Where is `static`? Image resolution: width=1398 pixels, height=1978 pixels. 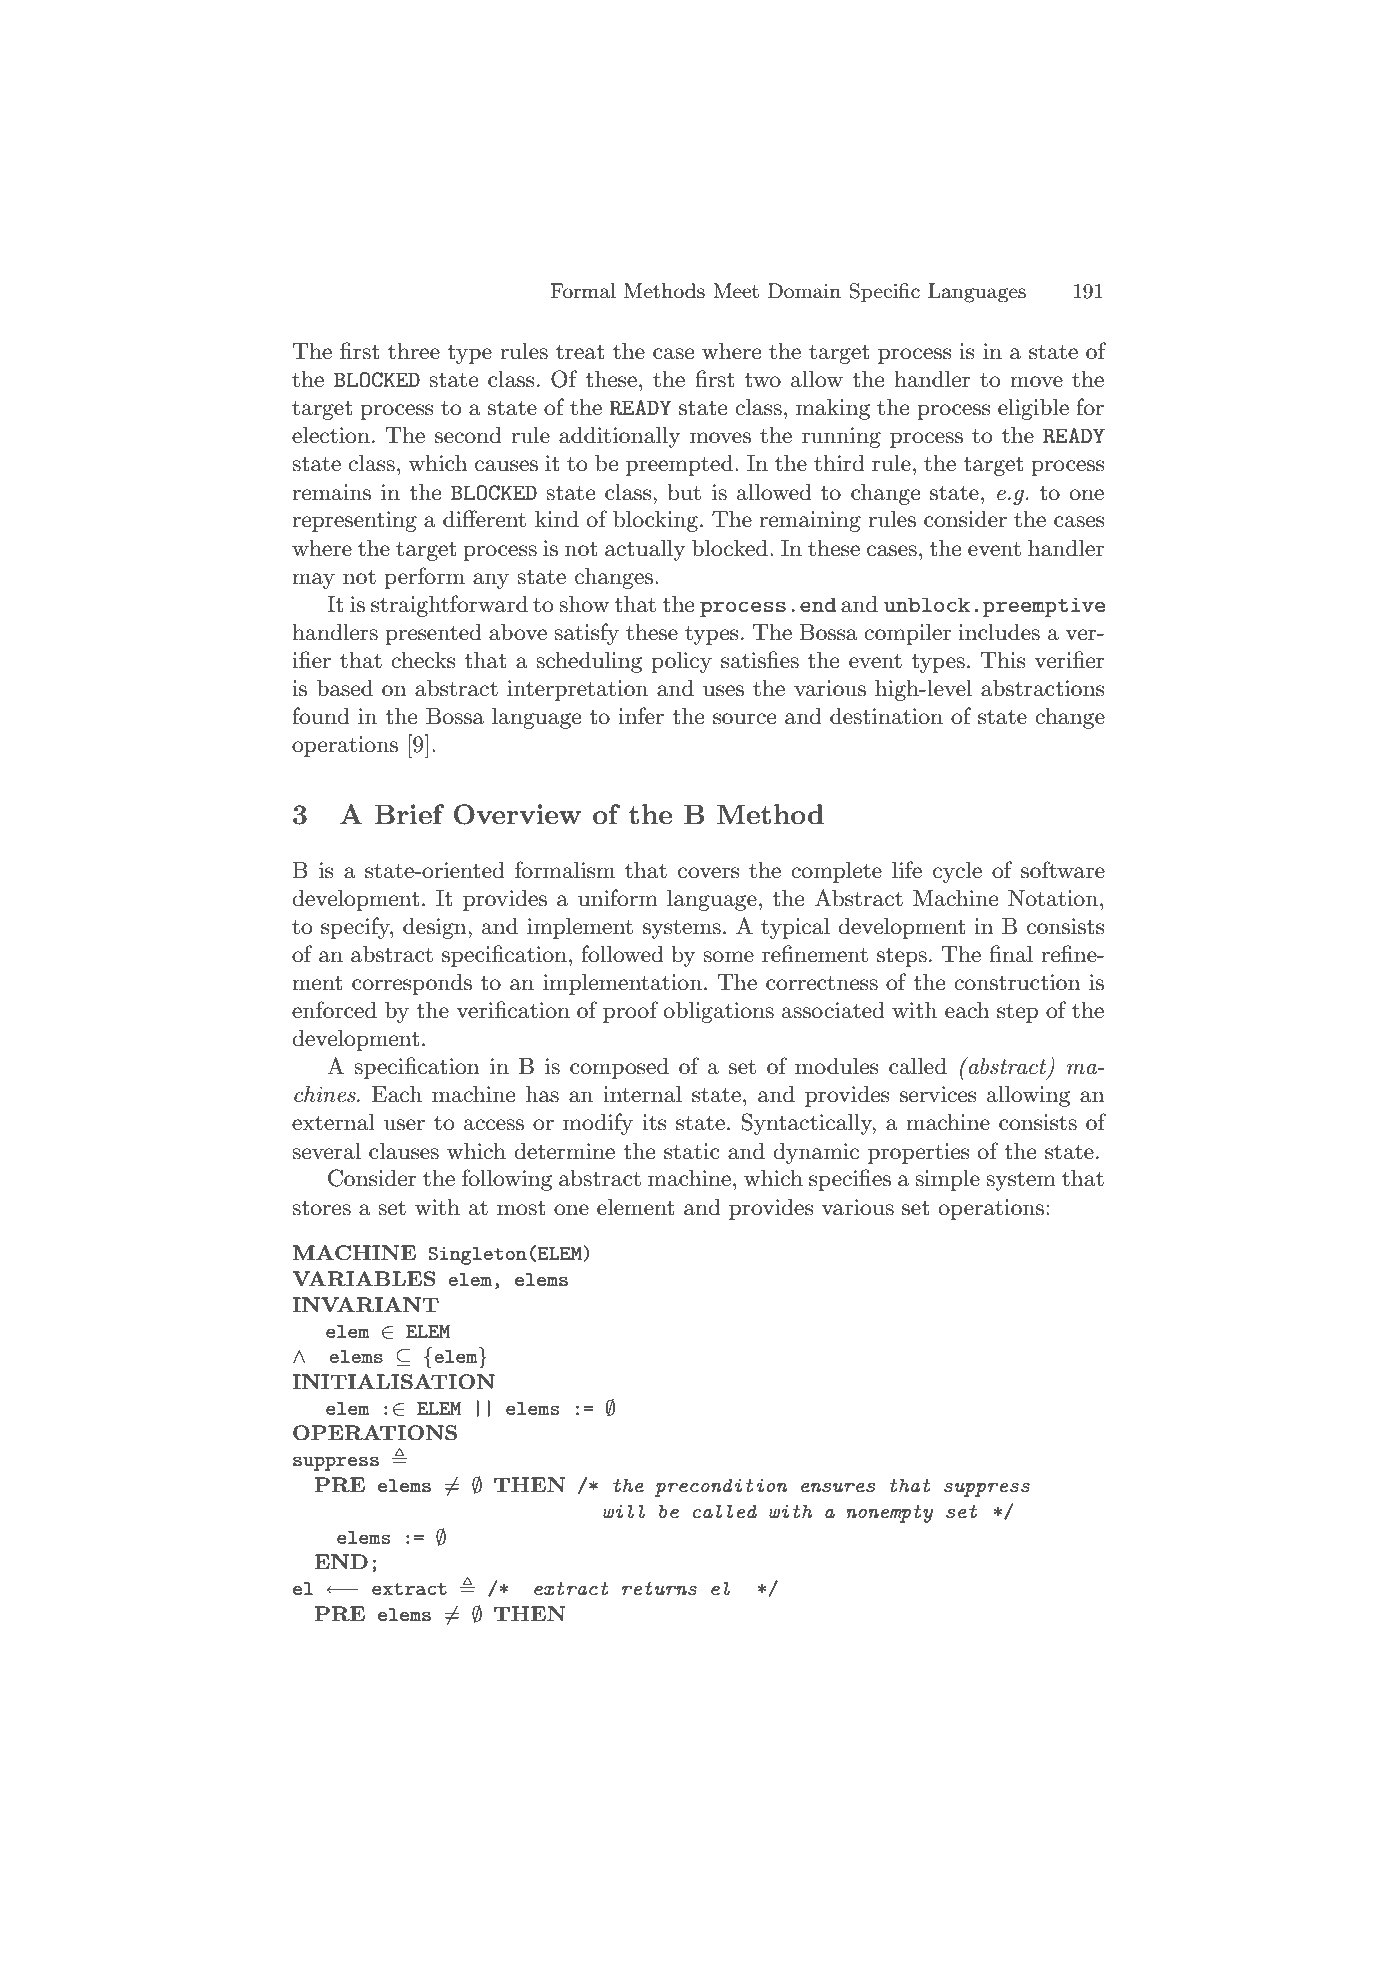
static is located at coordinates (692, 1151).
